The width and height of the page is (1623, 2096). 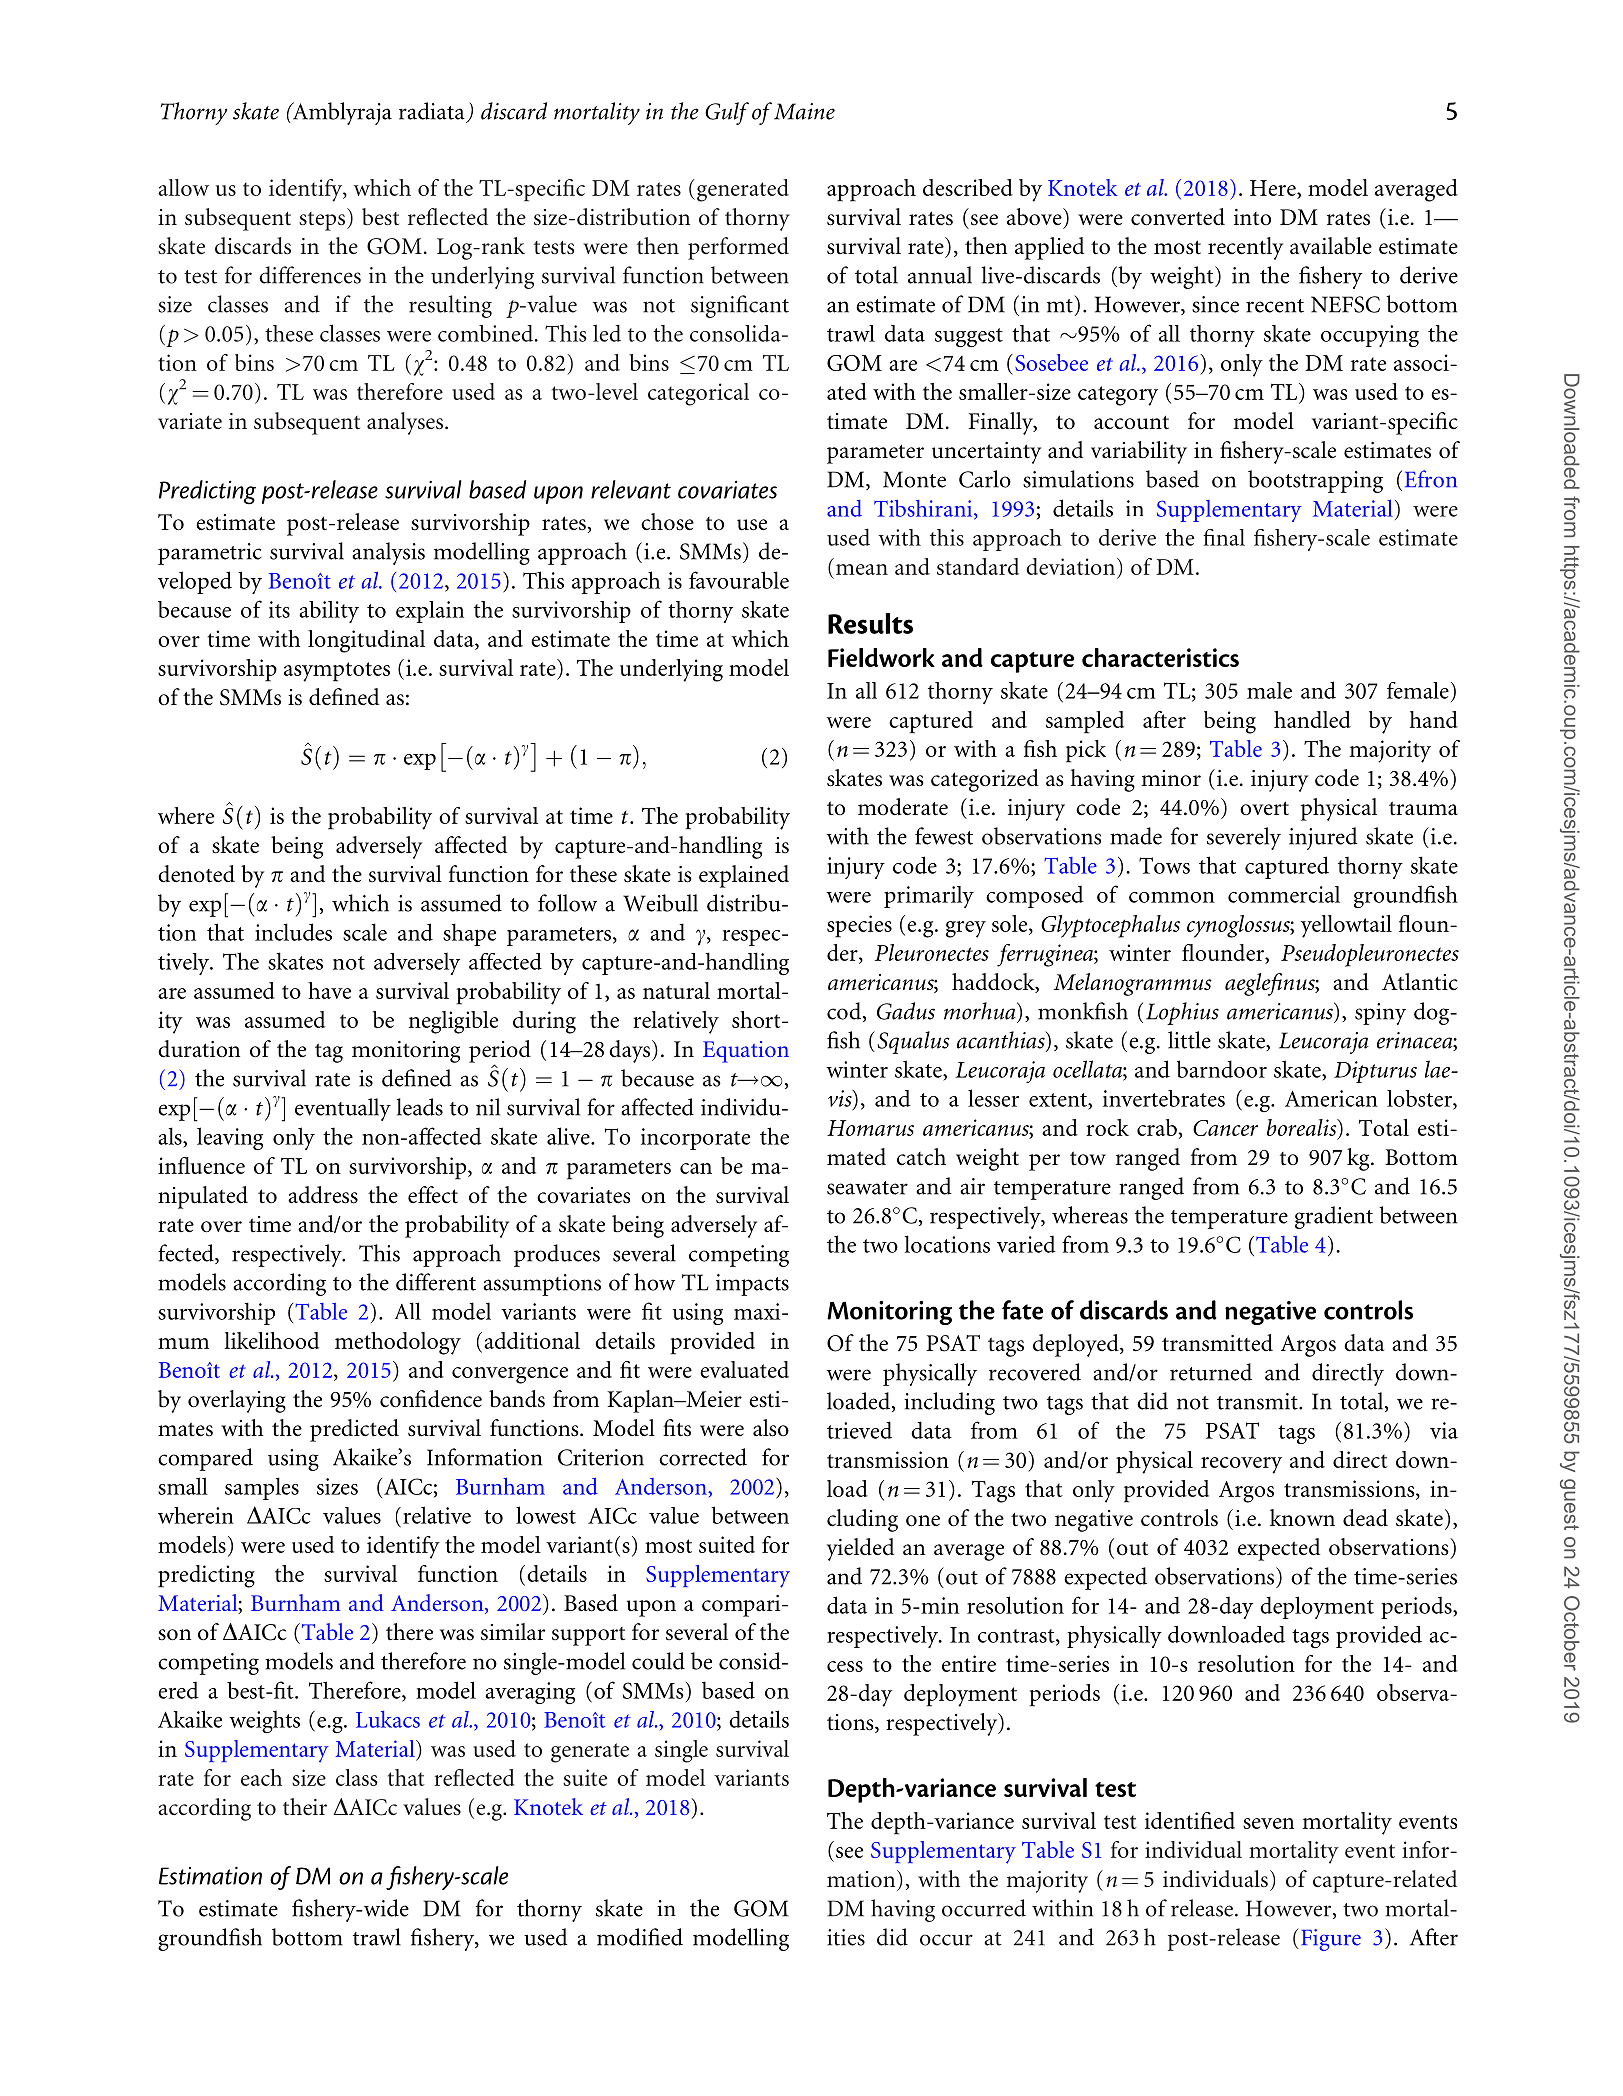 What do you see at coordinates (305, 1806) in the page?
I see `their` at bounding box center [305, 1806].
